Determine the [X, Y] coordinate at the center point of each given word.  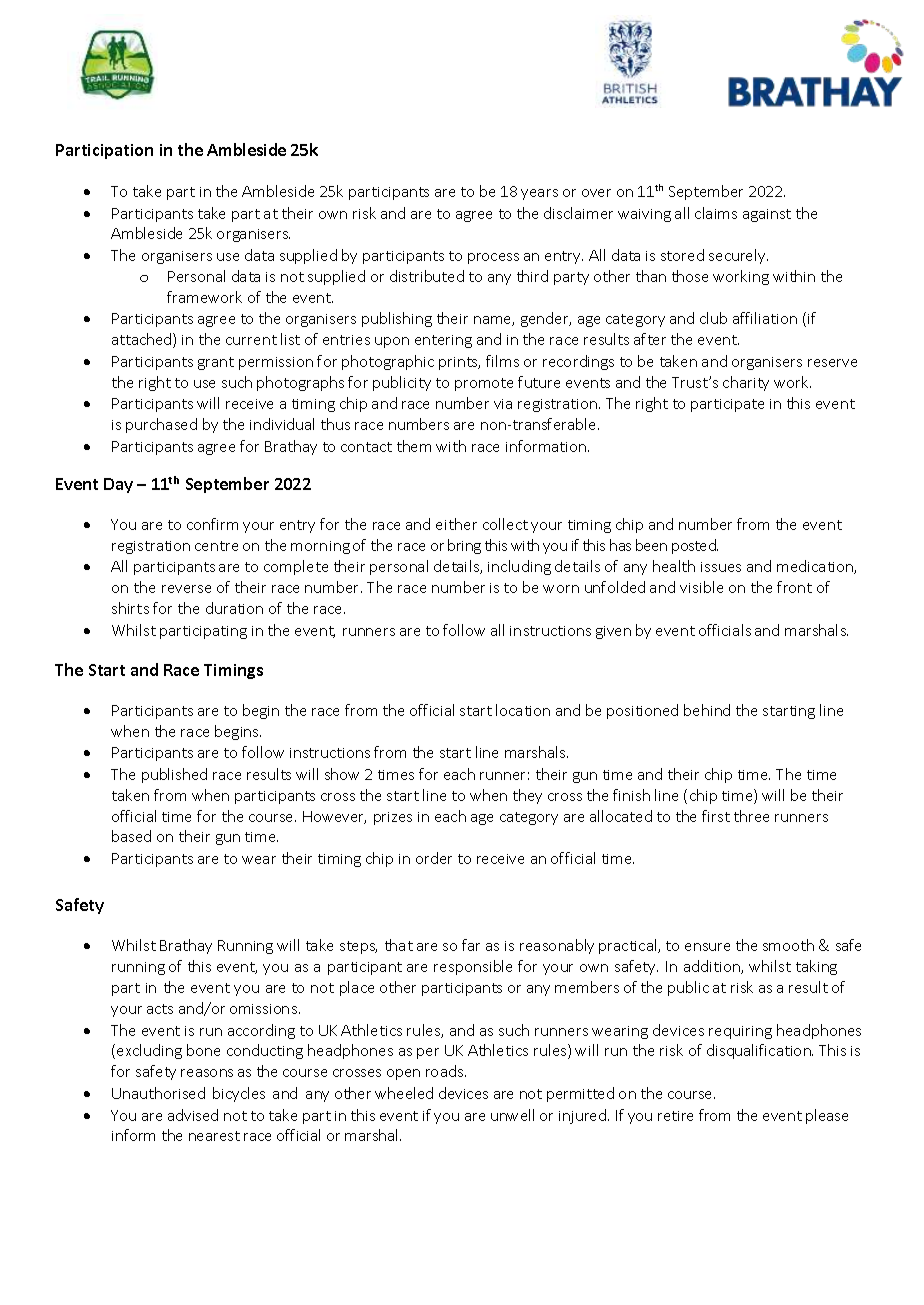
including [519, 567]
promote [484, 384]
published [174, 775]
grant [216, 363]
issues [721, 567]
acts [160, 1009]
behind [707, 710]
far [471, 945]
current [251, 340]
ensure [707, 947]
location [523, 710]
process [493, 258]
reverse [186, 589]
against [767, 215]
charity [746, 383]
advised [193, 1115]
